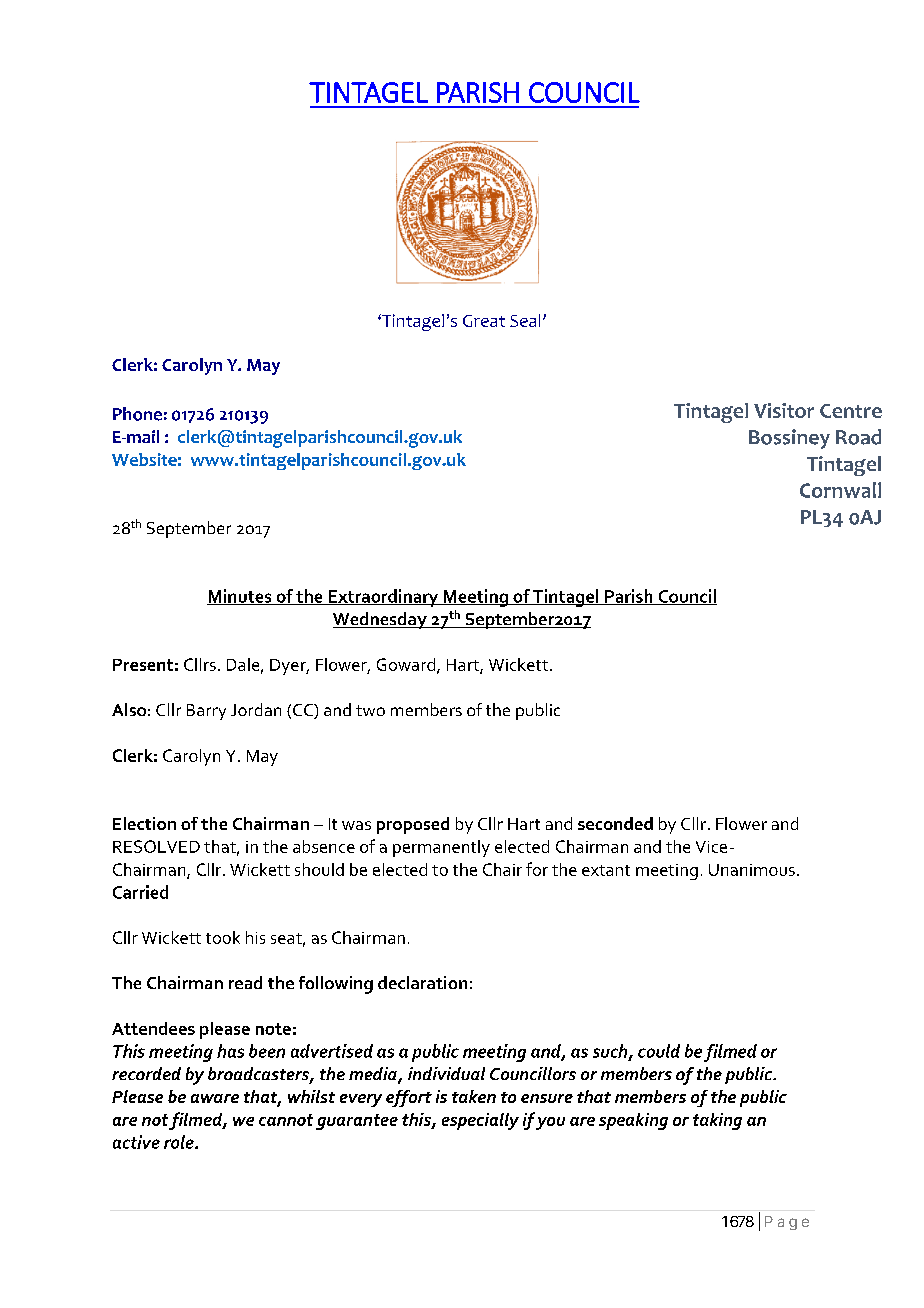  Describe the element at coordinates (206, 712) in the screenshot. I see `Barry` at that location.
